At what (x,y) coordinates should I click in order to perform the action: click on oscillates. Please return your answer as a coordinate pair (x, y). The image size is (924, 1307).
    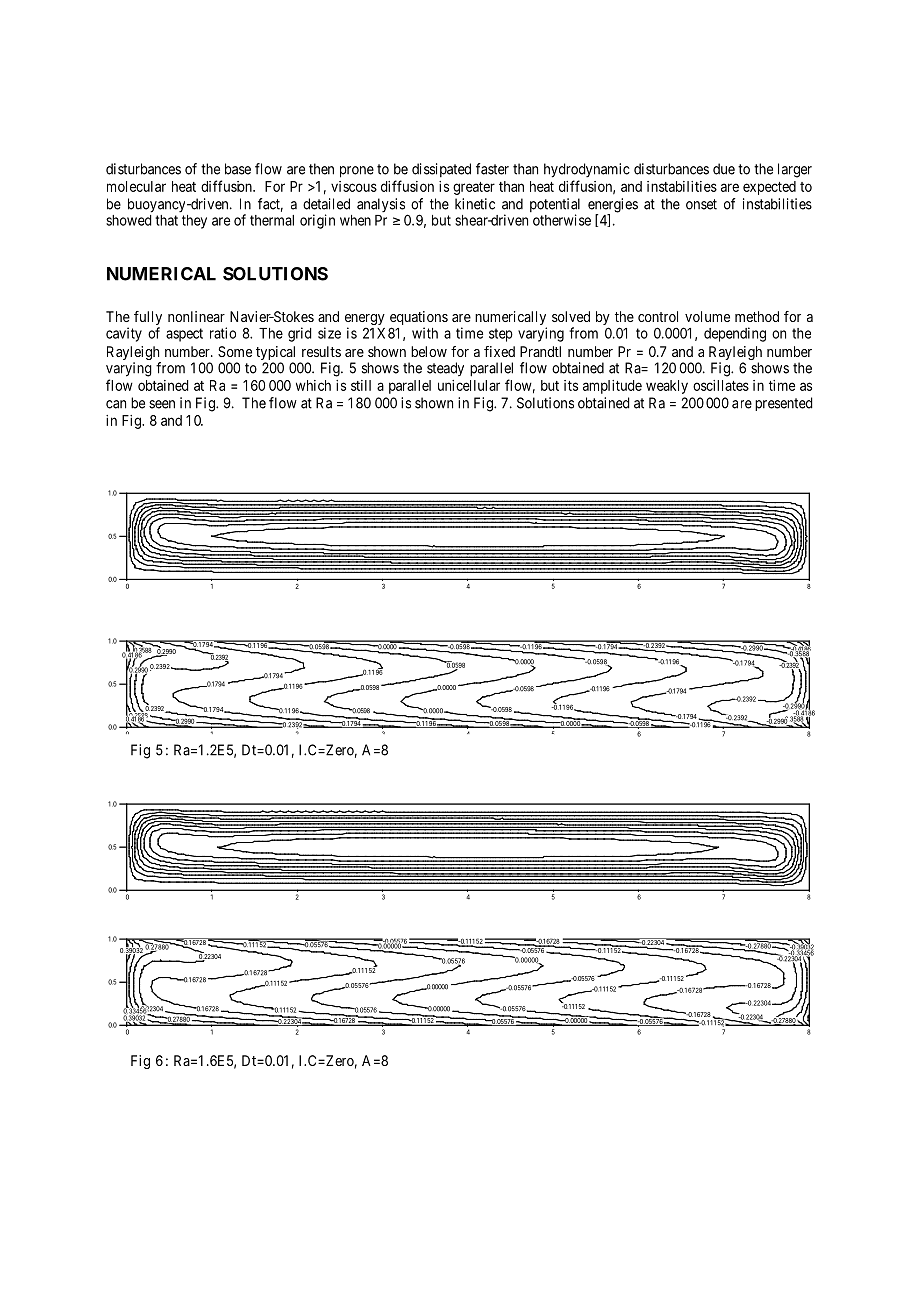
    Looking at the image, I should click on (721, 385).
